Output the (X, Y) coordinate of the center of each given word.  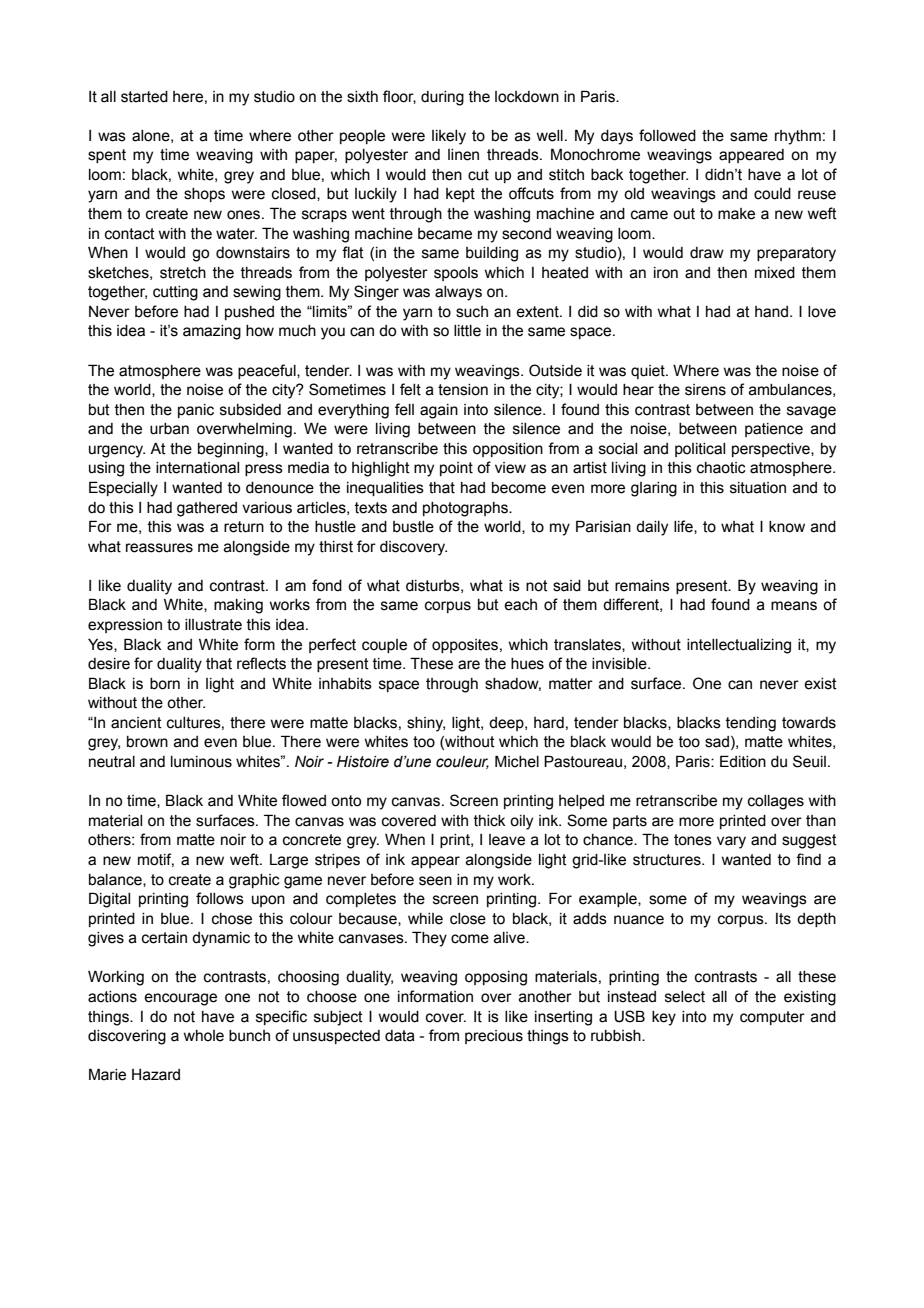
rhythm (798, 137)
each (520, 605)
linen (463, 155)
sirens (705, 390)
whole (203, 1036)
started (144, 97)
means (794, 606)
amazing (212, 332)
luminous (201, 762)
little (467, 331)
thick (490, 821)
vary (731, 842)
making (238, 606)
